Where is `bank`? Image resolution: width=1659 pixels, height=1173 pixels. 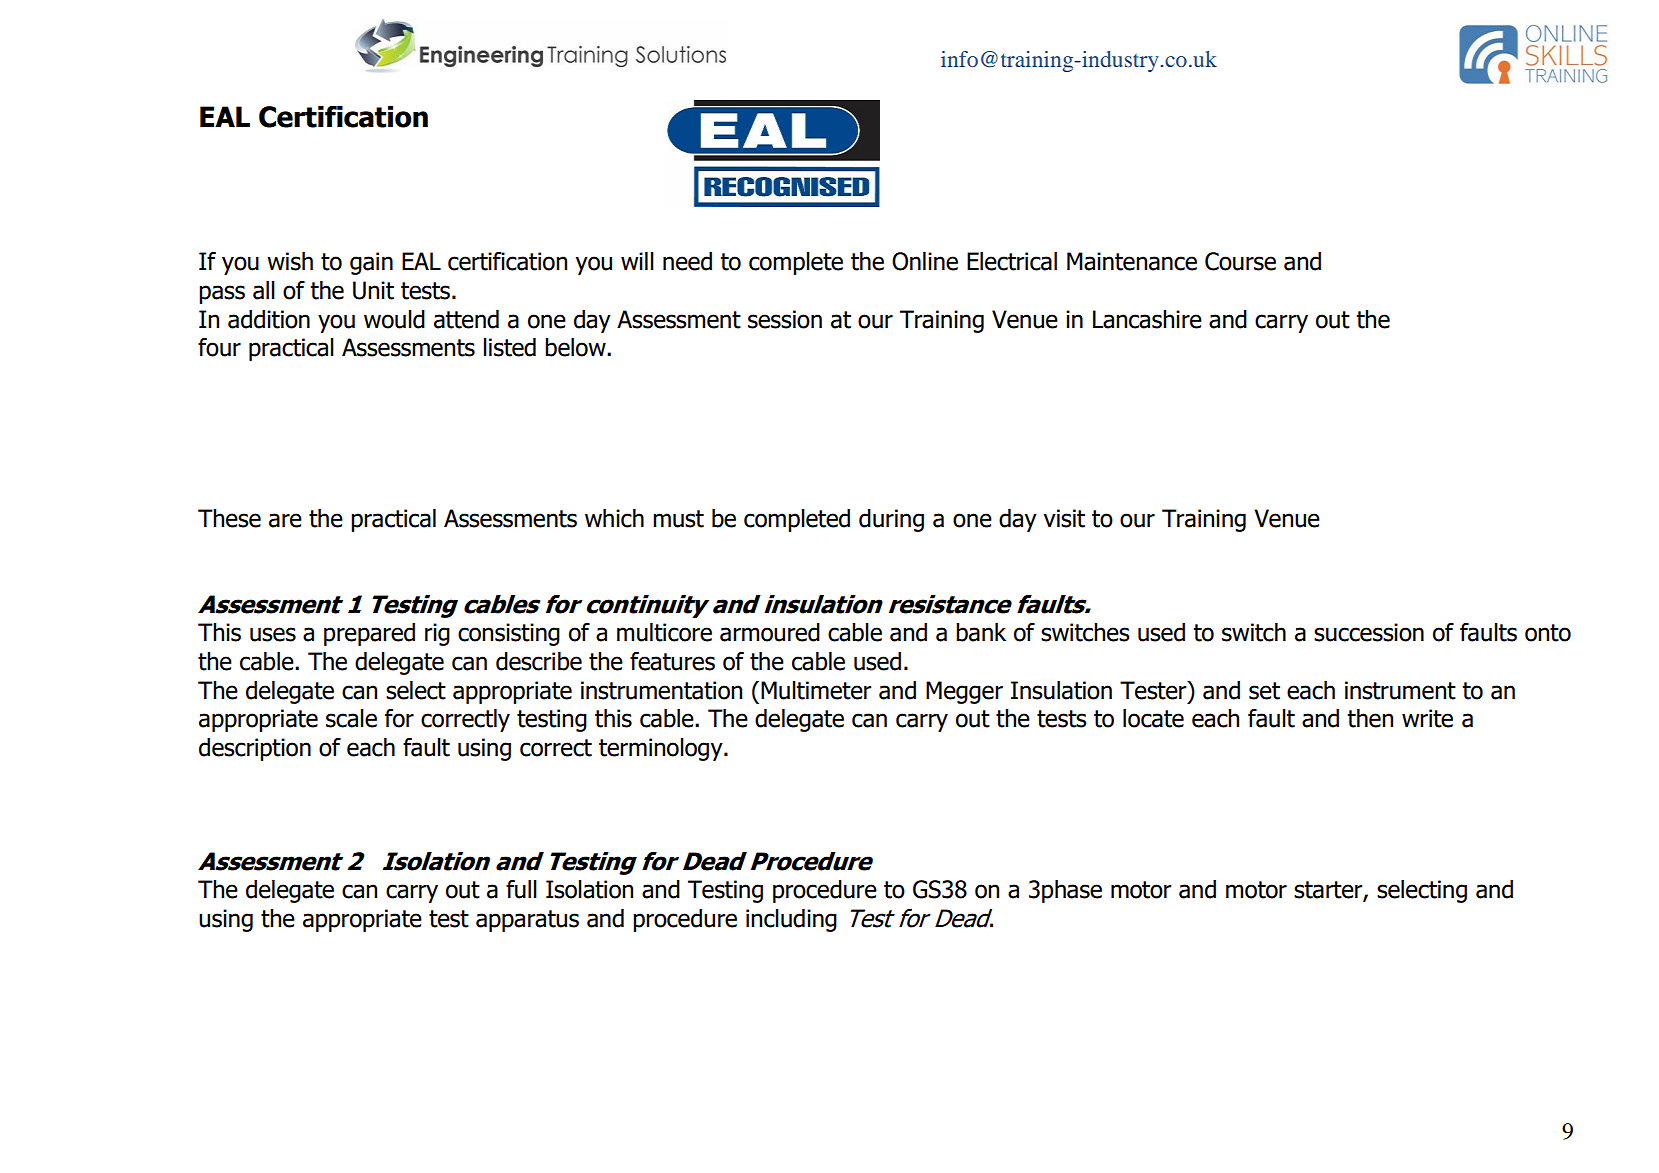
bank is located at coordinates (981, 632).
